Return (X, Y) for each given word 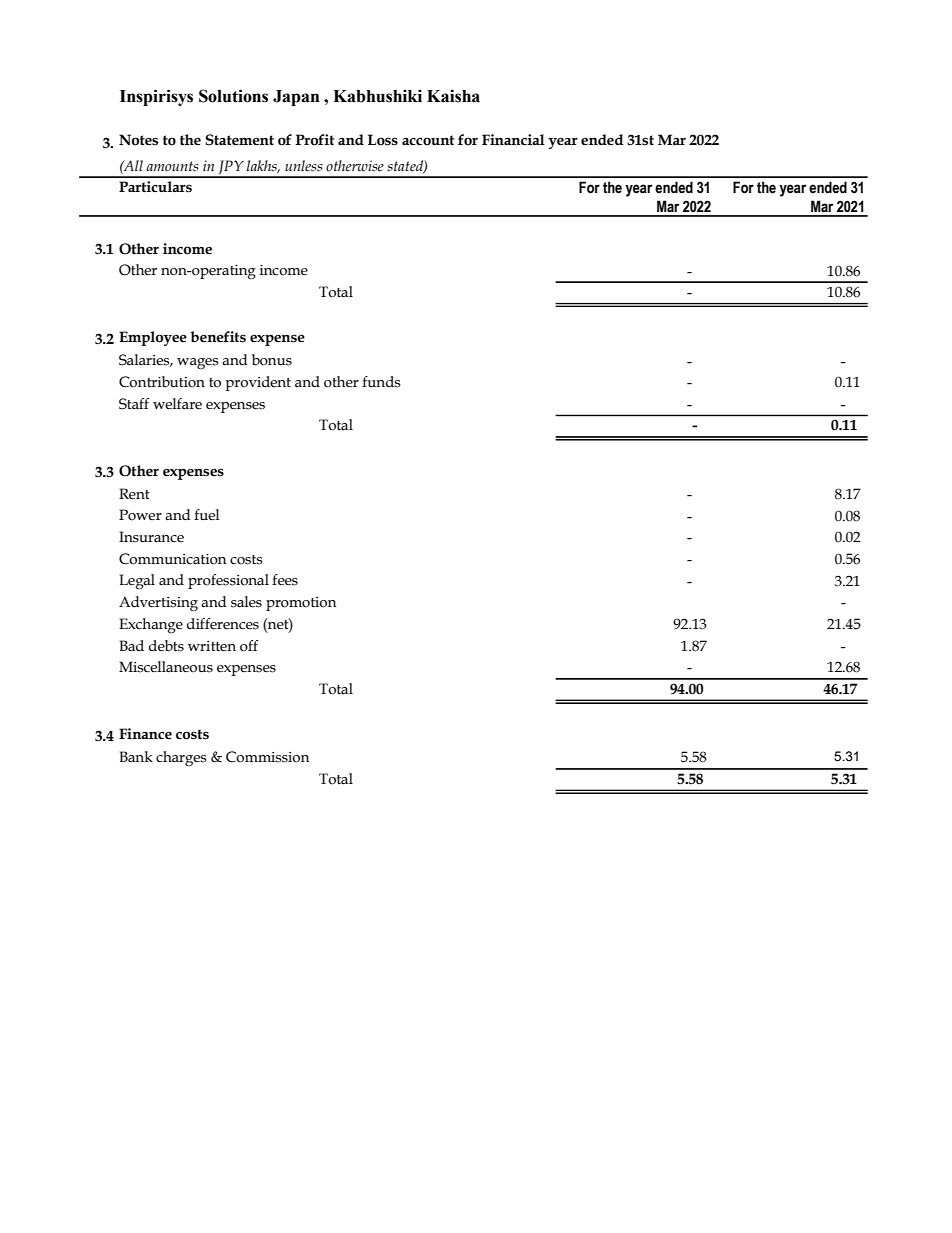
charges (181, 759)
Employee (153, 338)
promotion (301, 604)
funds (381, 382)
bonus (272, 360)
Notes (138, 140)
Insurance (151, 537)
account (428, 140)
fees (285, 580)
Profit (315, 140)
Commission (267, 757)
